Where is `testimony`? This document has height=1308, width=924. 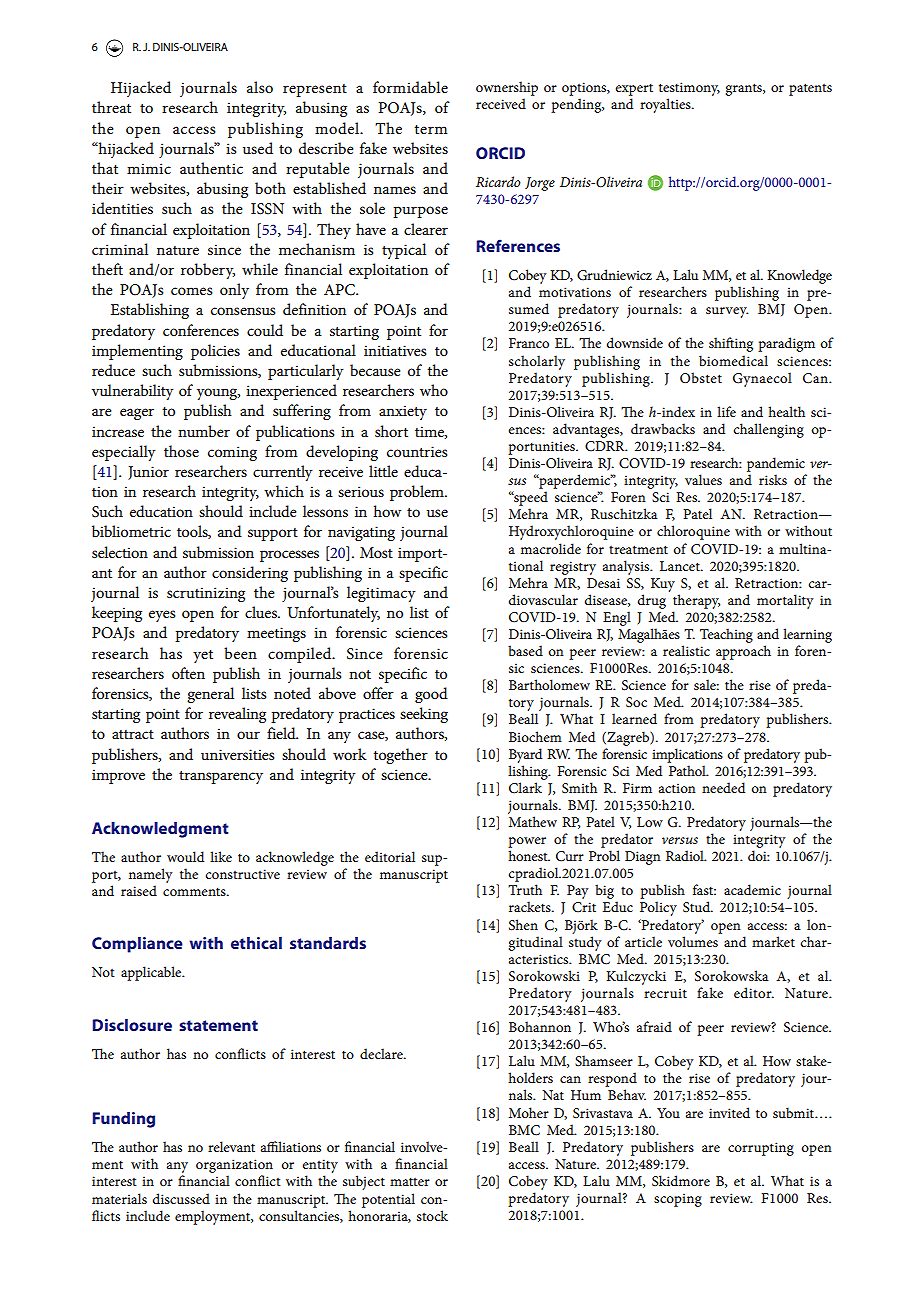
testimony is located at coordinates (689, 89).
